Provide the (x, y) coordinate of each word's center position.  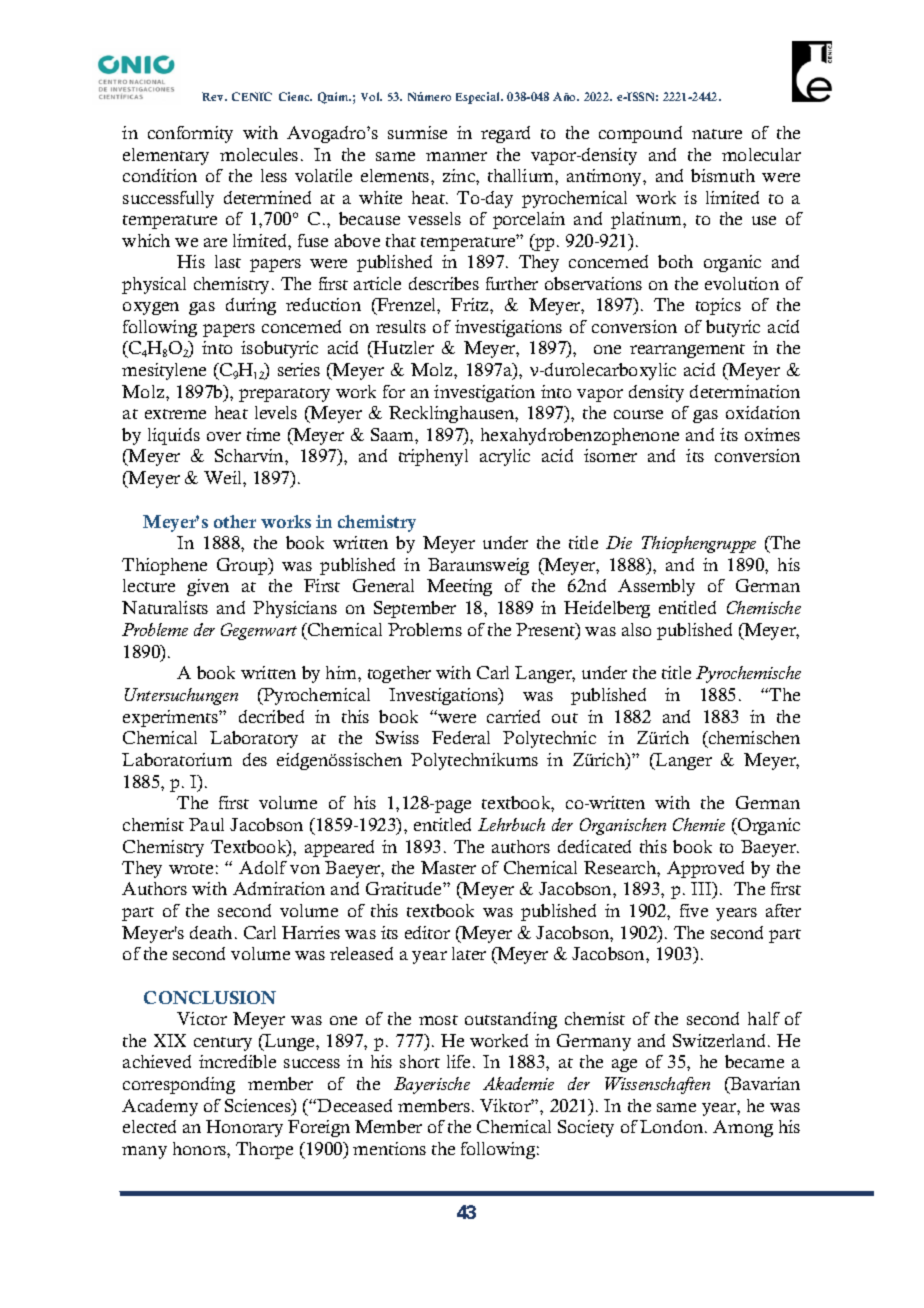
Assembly (656, 587)
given (208, 587)
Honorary (244, 1128)
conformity (190, 134)
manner (456, 156)
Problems (425, 629)
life (458, 1061)
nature (717, 134)
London (673, 1126)
